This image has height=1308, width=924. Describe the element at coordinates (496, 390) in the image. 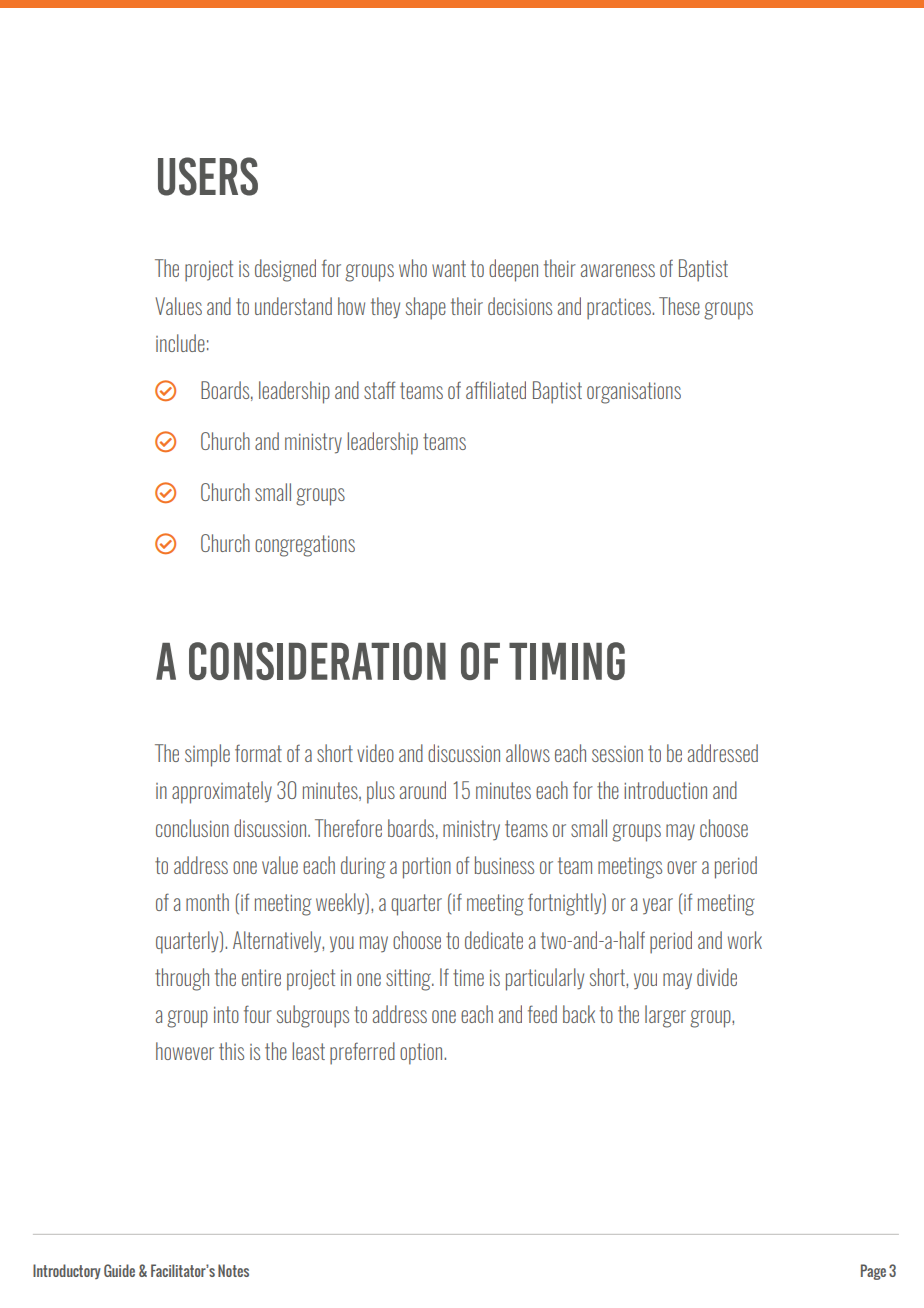

I see `affiliated` at that location.
